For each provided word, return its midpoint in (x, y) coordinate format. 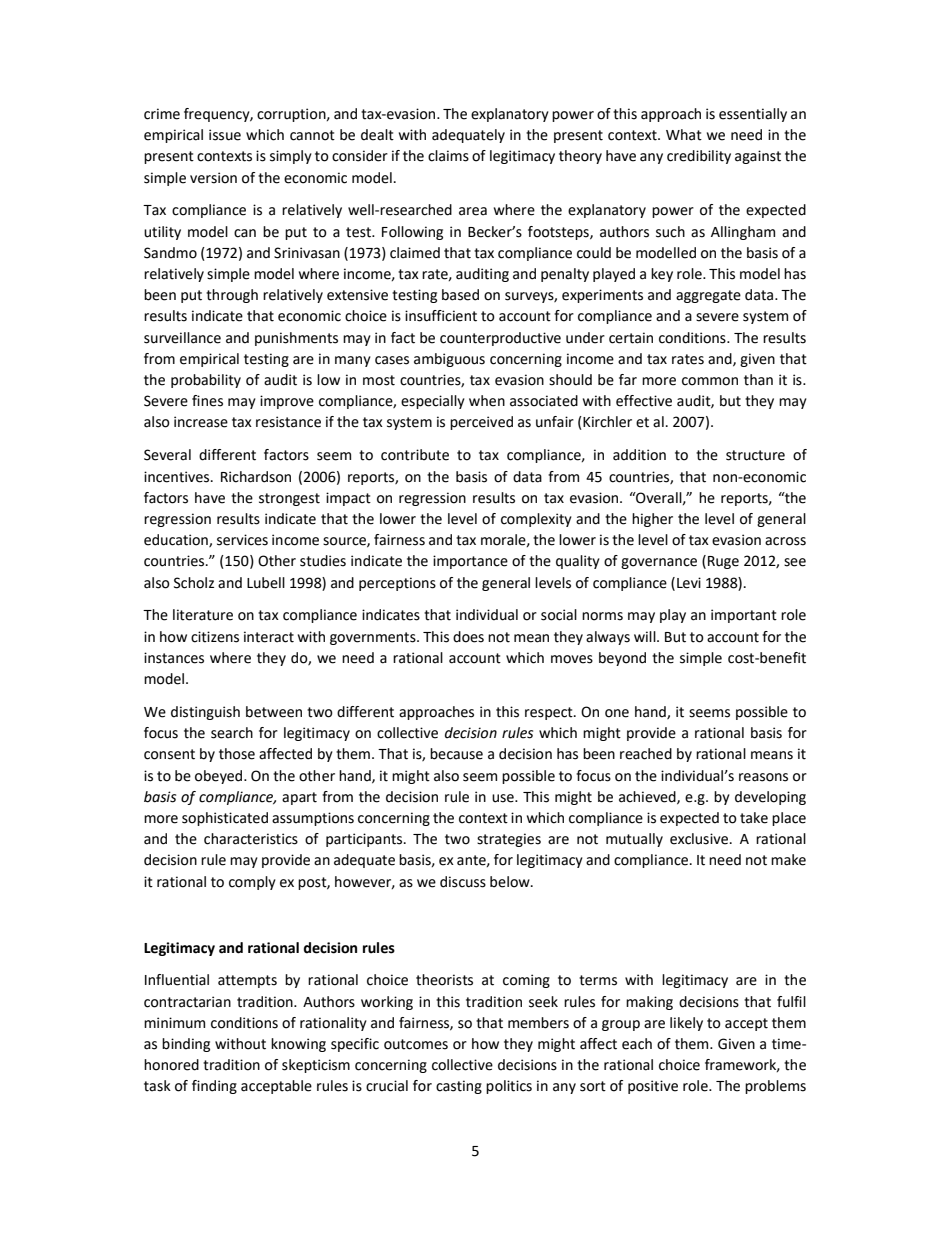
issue (225, 135)
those (237, 754)
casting (459, 1087)
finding (214, 1087)
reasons (763, 777)
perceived (481, 423)
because (456, 754)
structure (755, 455)
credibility (699, 157)
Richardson (256, 477)
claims (448, 156)
